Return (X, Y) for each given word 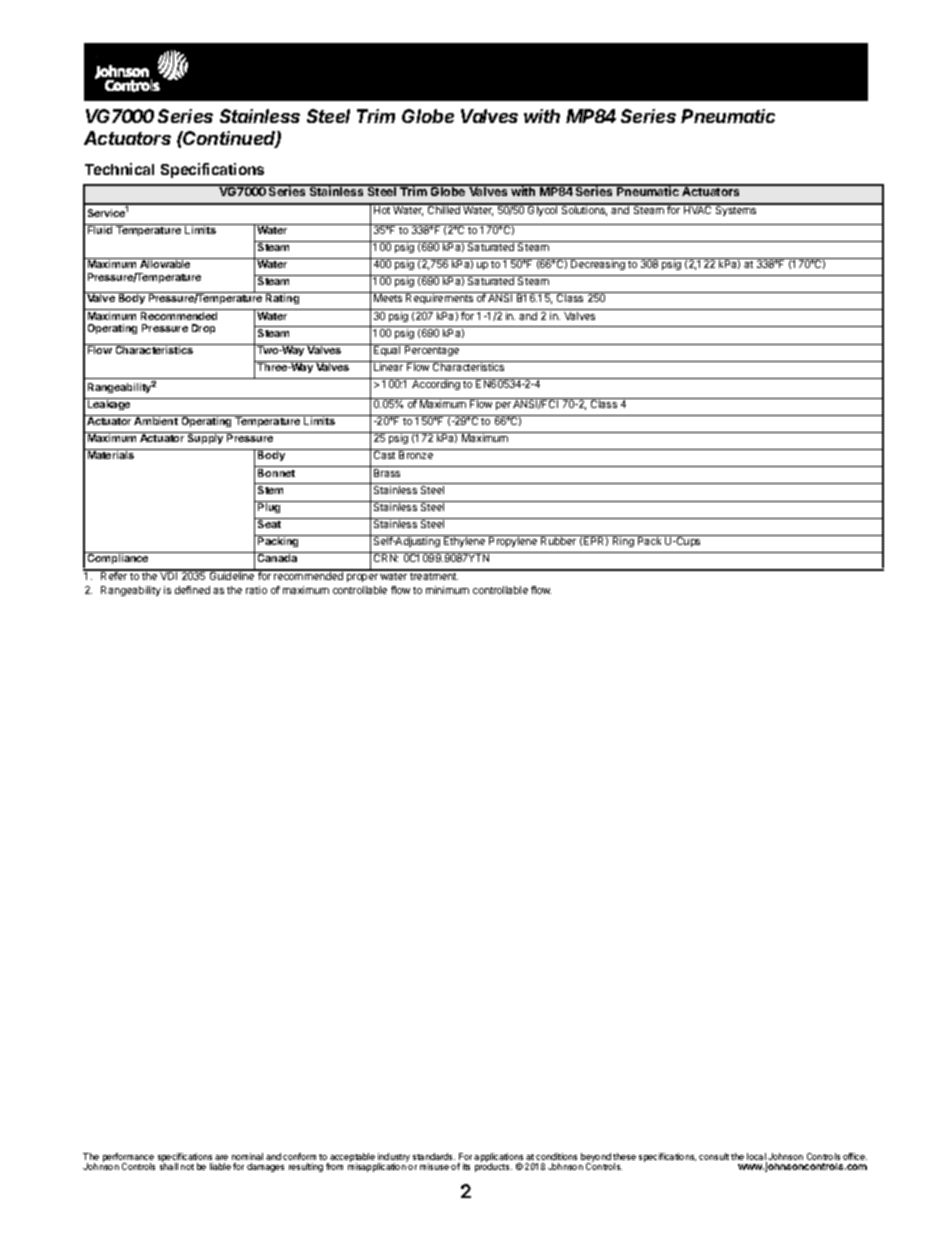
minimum (447, 590)
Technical (119, 169)
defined (192, 590)
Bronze (416, 455)
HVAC (698, 209)
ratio (256, 590)
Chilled (443, 209)
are (221, 1157)
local (757, 1158)
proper (362, 578)
